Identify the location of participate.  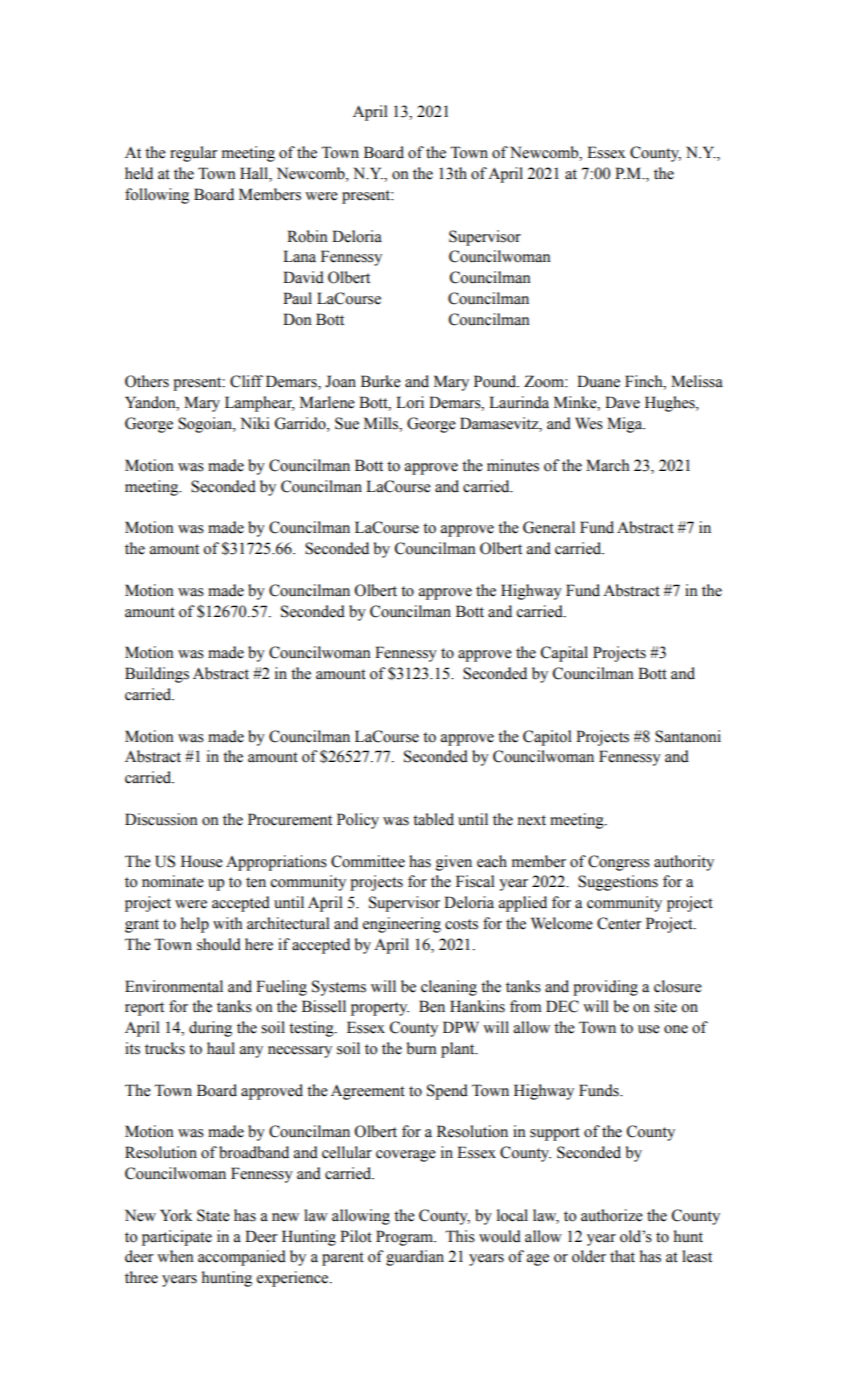
(177, 1238).
